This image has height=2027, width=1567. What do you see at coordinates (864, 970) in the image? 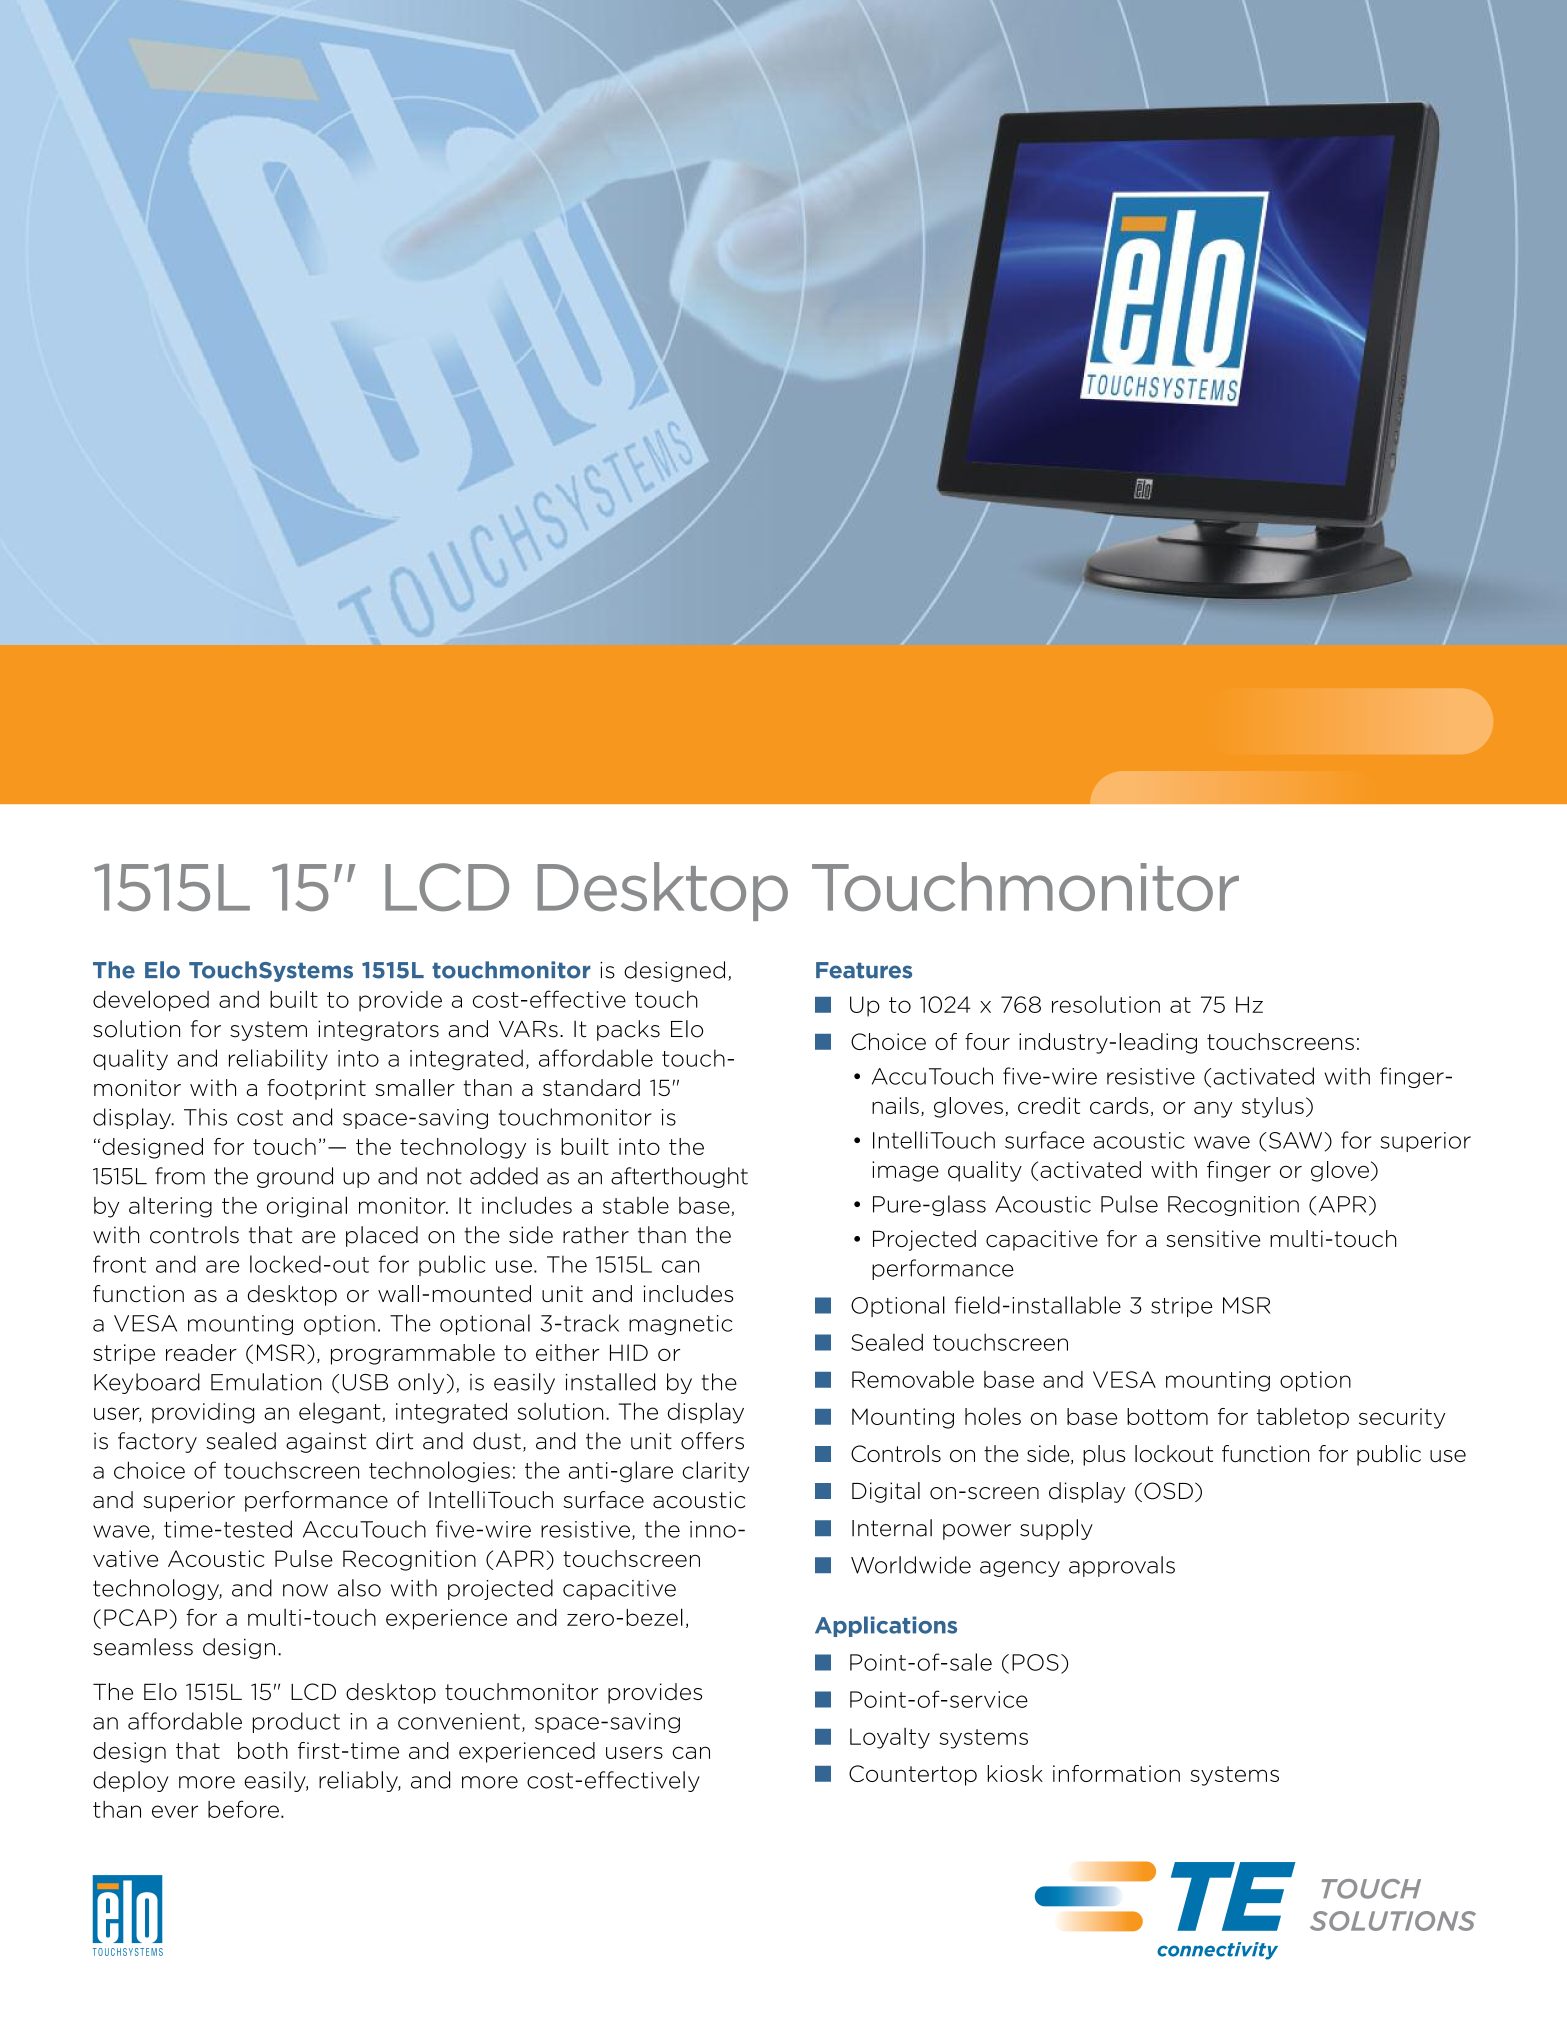
I see `Features` at bounding box center [864, 970].
